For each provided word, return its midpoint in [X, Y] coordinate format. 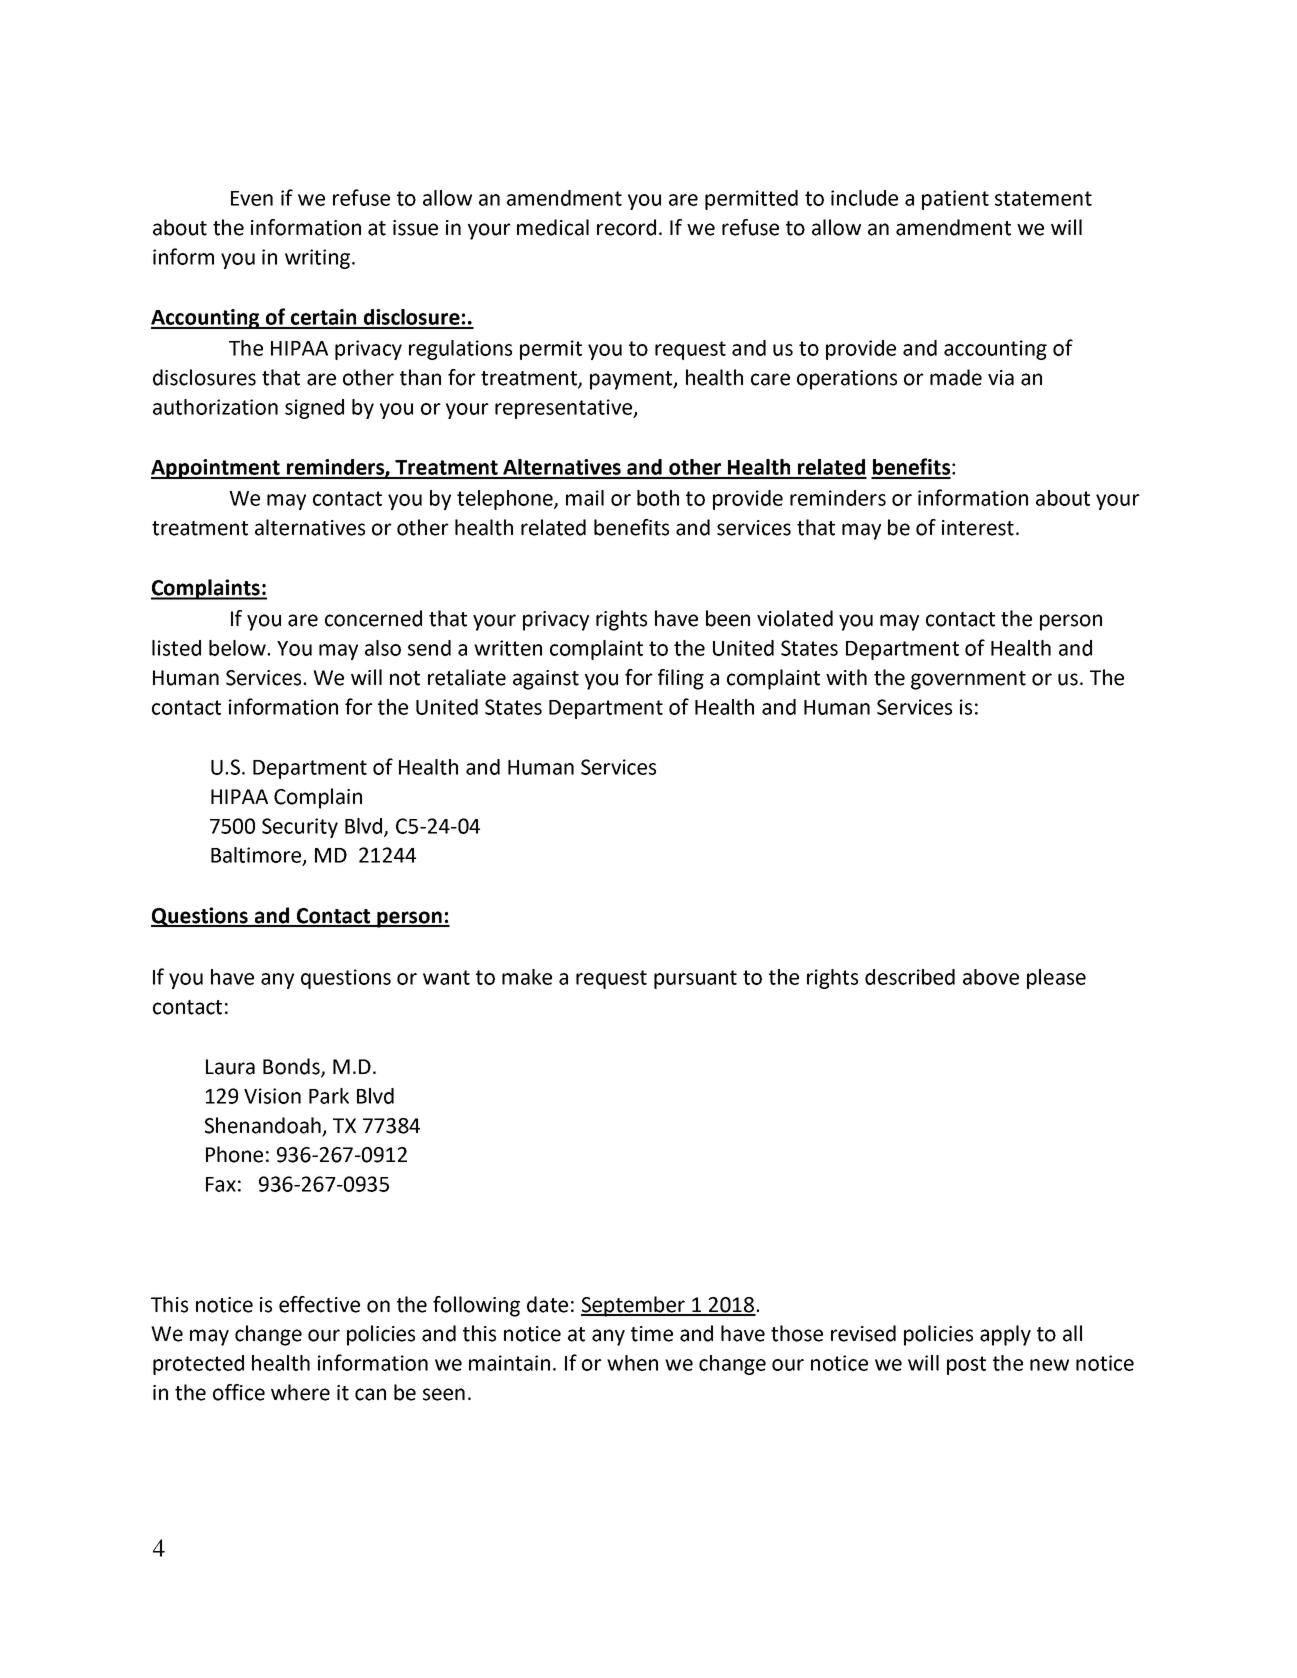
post [966, 1365]
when [632, 1363]
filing [681, 679]
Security [300, 828]
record [626, 227]
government [968, 680]
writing [319, 259]
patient [955, 200]
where [300, 1392]
